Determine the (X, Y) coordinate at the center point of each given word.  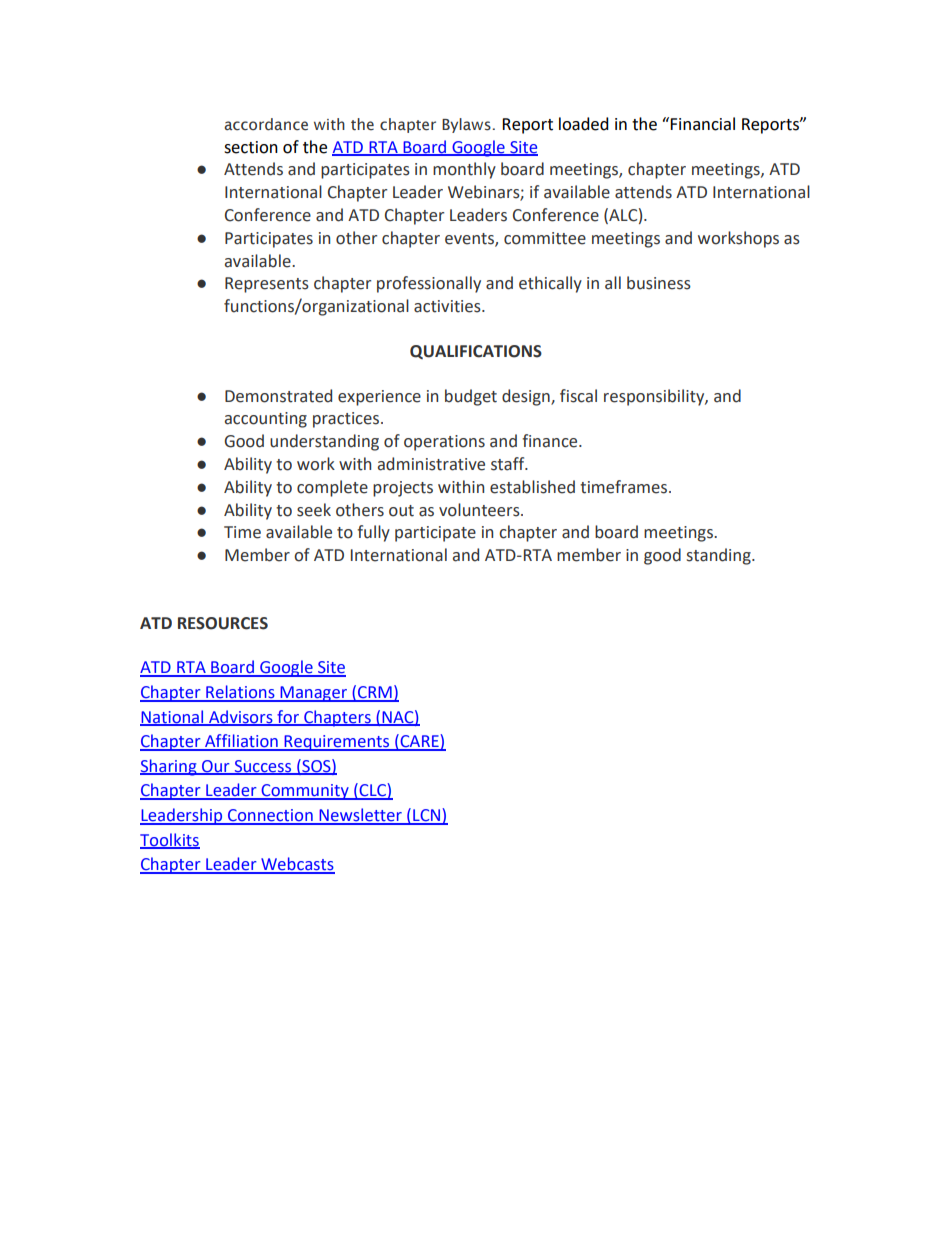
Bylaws (467, 125)
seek (314, 510)
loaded (584, 124)
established (532, 487)
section (251, 147)
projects (403, 489)
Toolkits (170, 840)
